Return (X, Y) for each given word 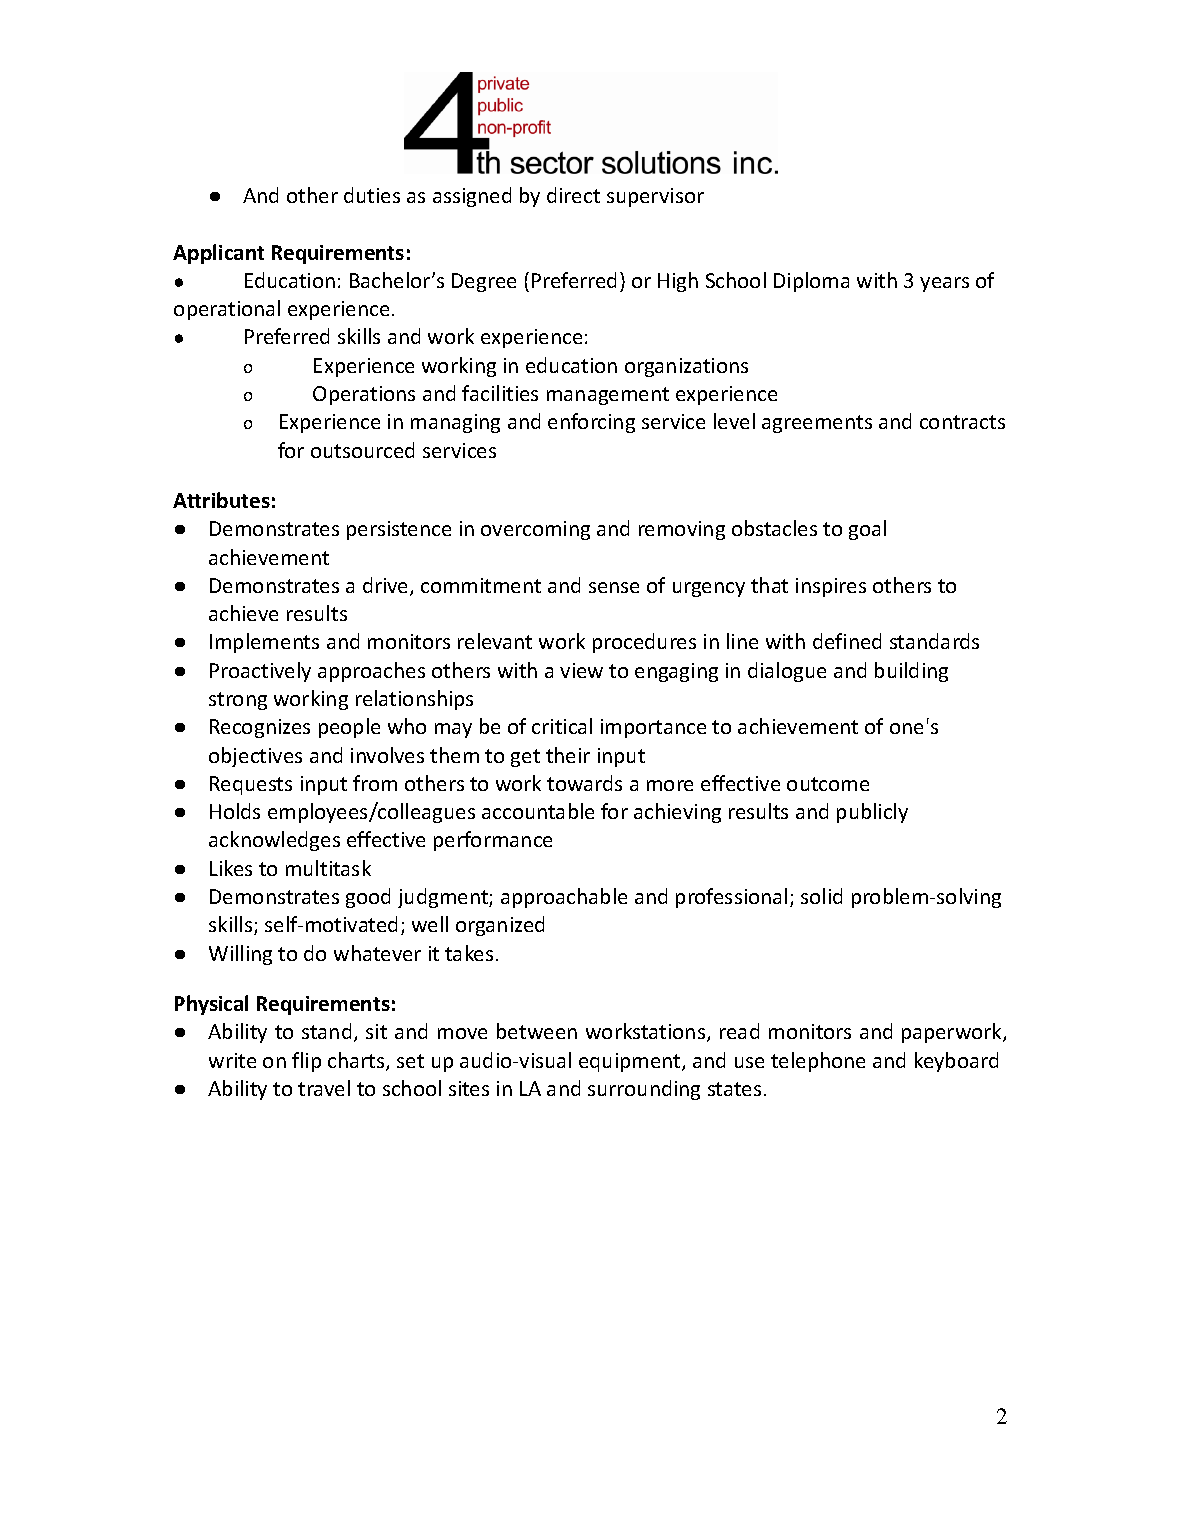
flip (306, 1062)
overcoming (535, 530)
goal (867, 530)
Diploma (811, 282)
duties (372, 195)
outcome (828, 784)
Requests (251, 785)
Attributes (221, 500)
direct (573, 195)
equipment (631, 1062)
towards (584, 783)
